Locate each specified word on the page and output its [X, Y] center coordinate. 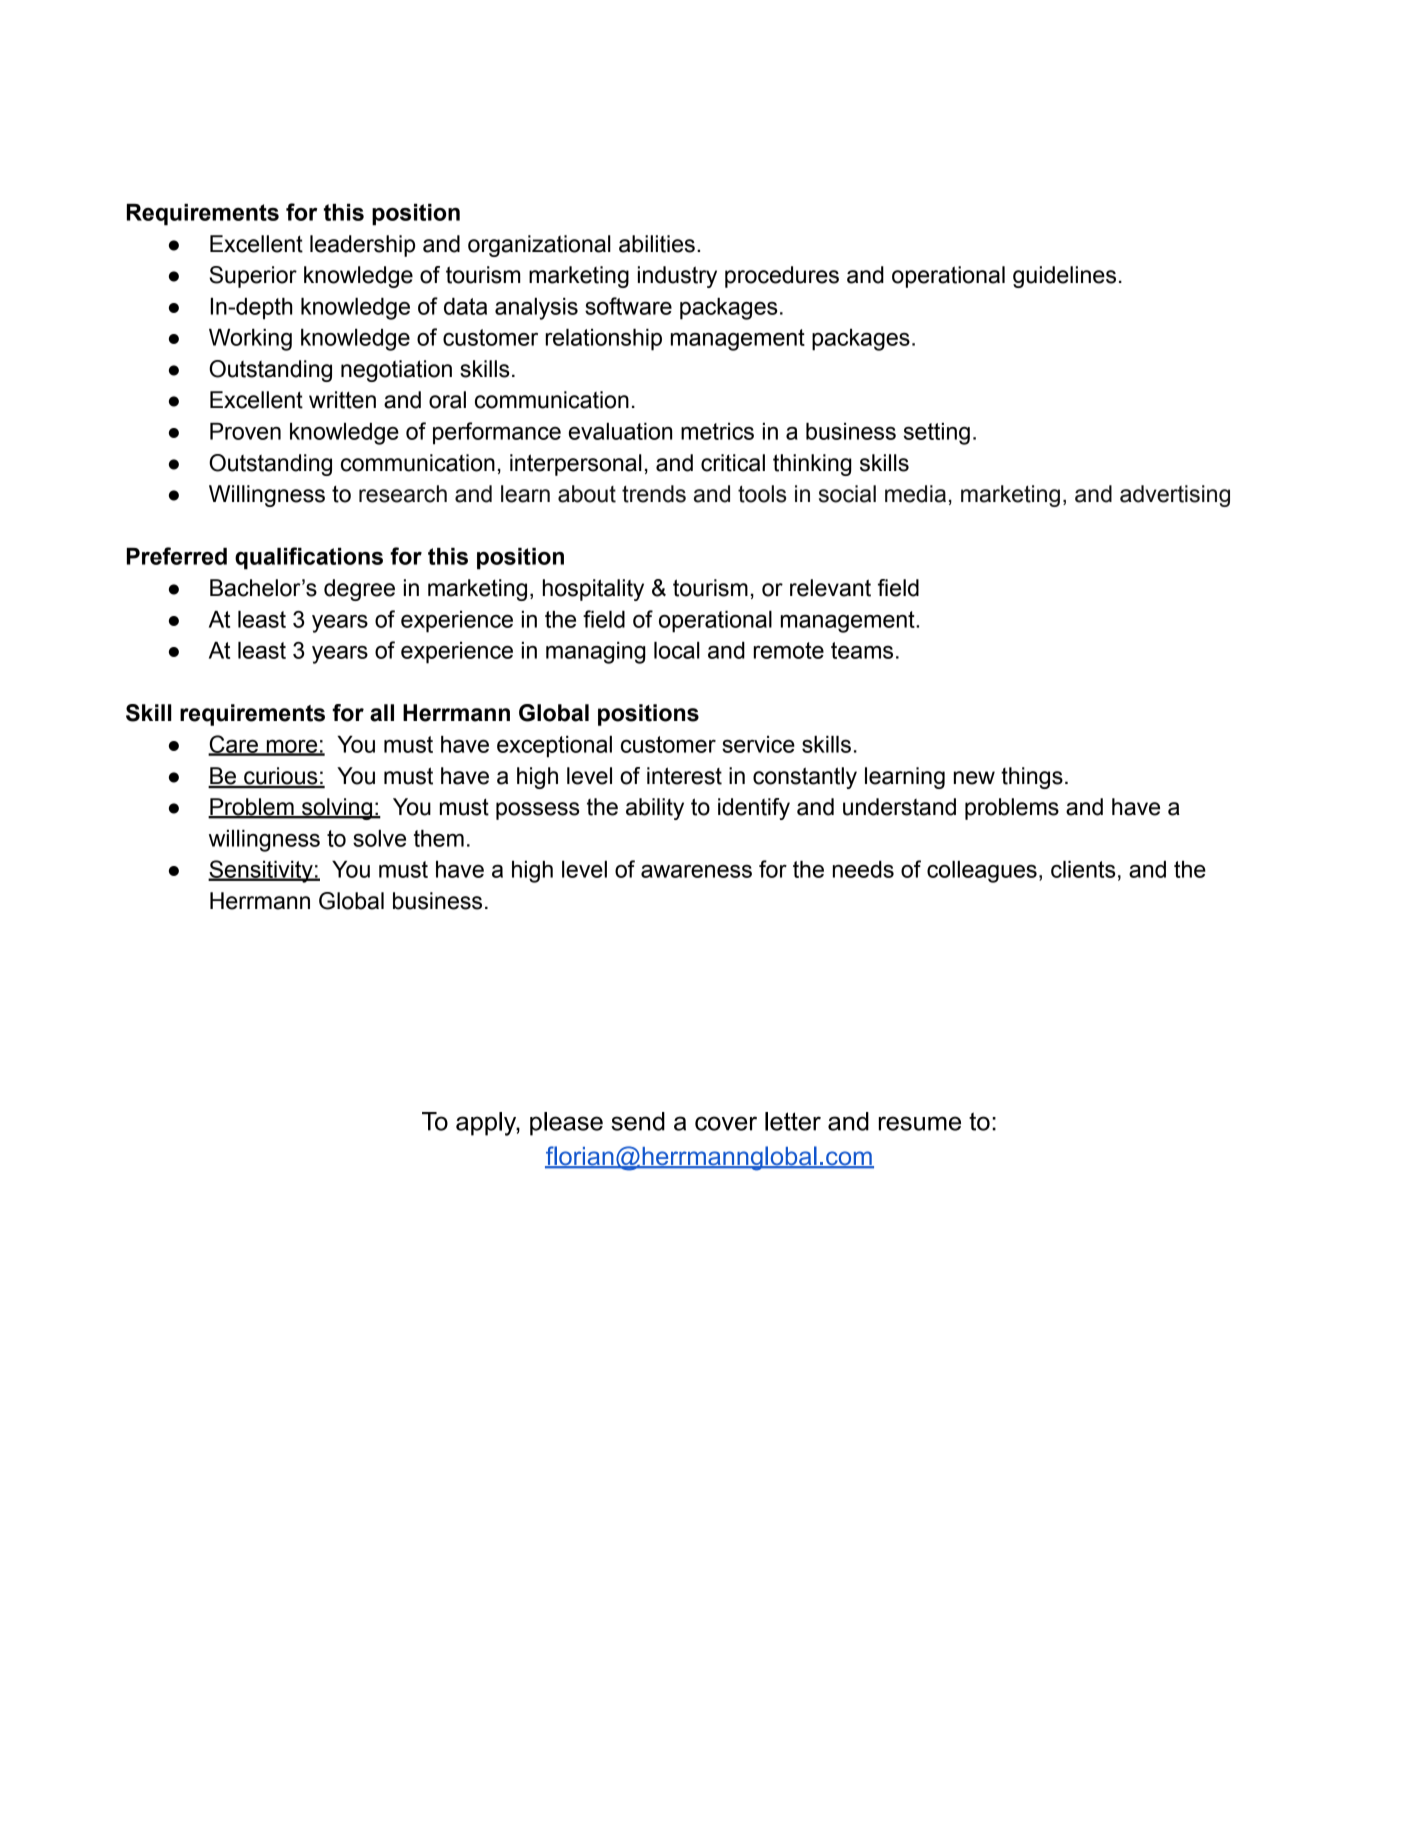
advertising [1175, 496]
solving [337, 809]
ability [655, 809]
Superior [253, 277]
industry [677, 277]
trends [654, 494]
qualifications [309, 558]
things [1032, 778]
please [566, 1124]
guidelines [1064, 277]
